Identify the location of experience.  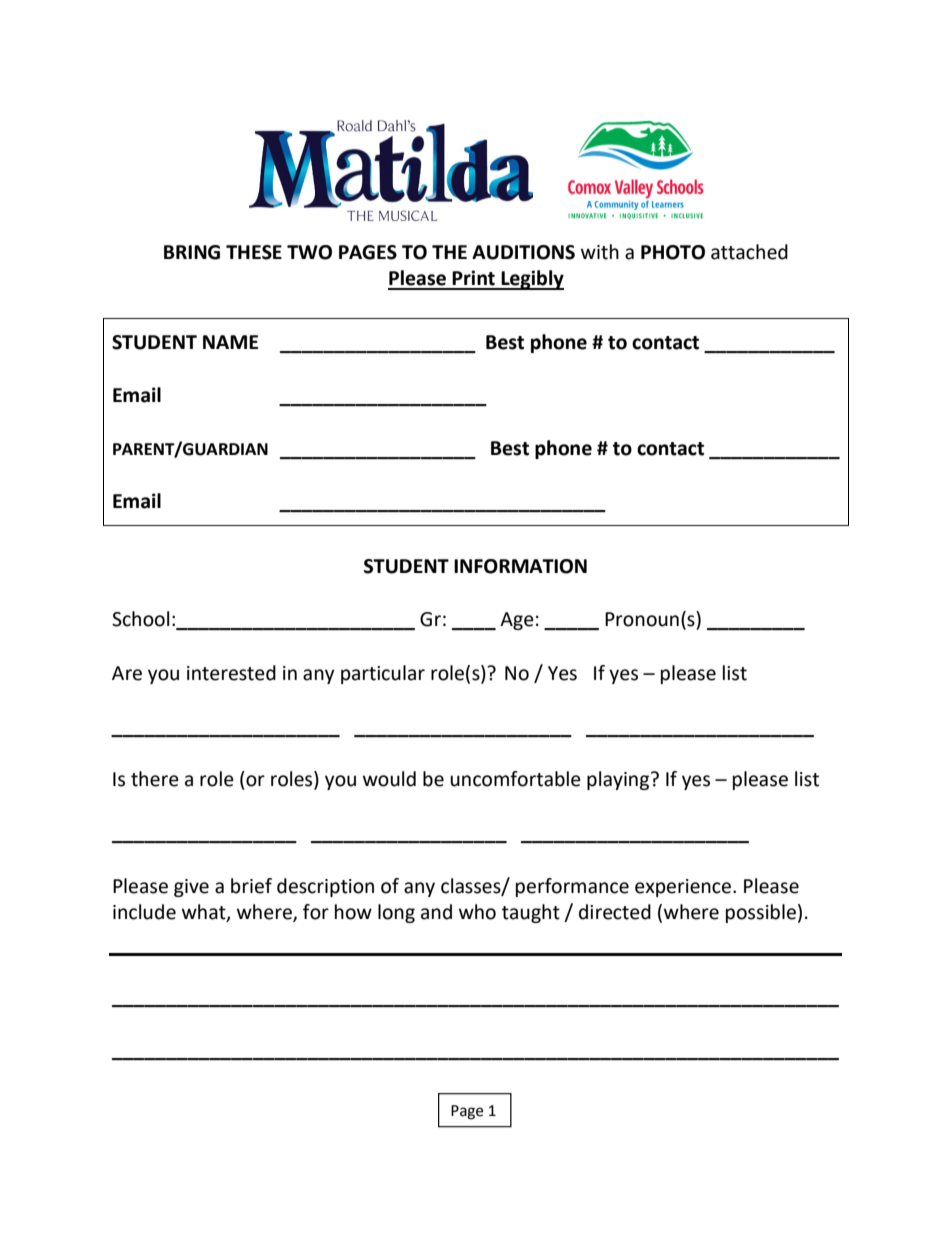
(684, 888).
